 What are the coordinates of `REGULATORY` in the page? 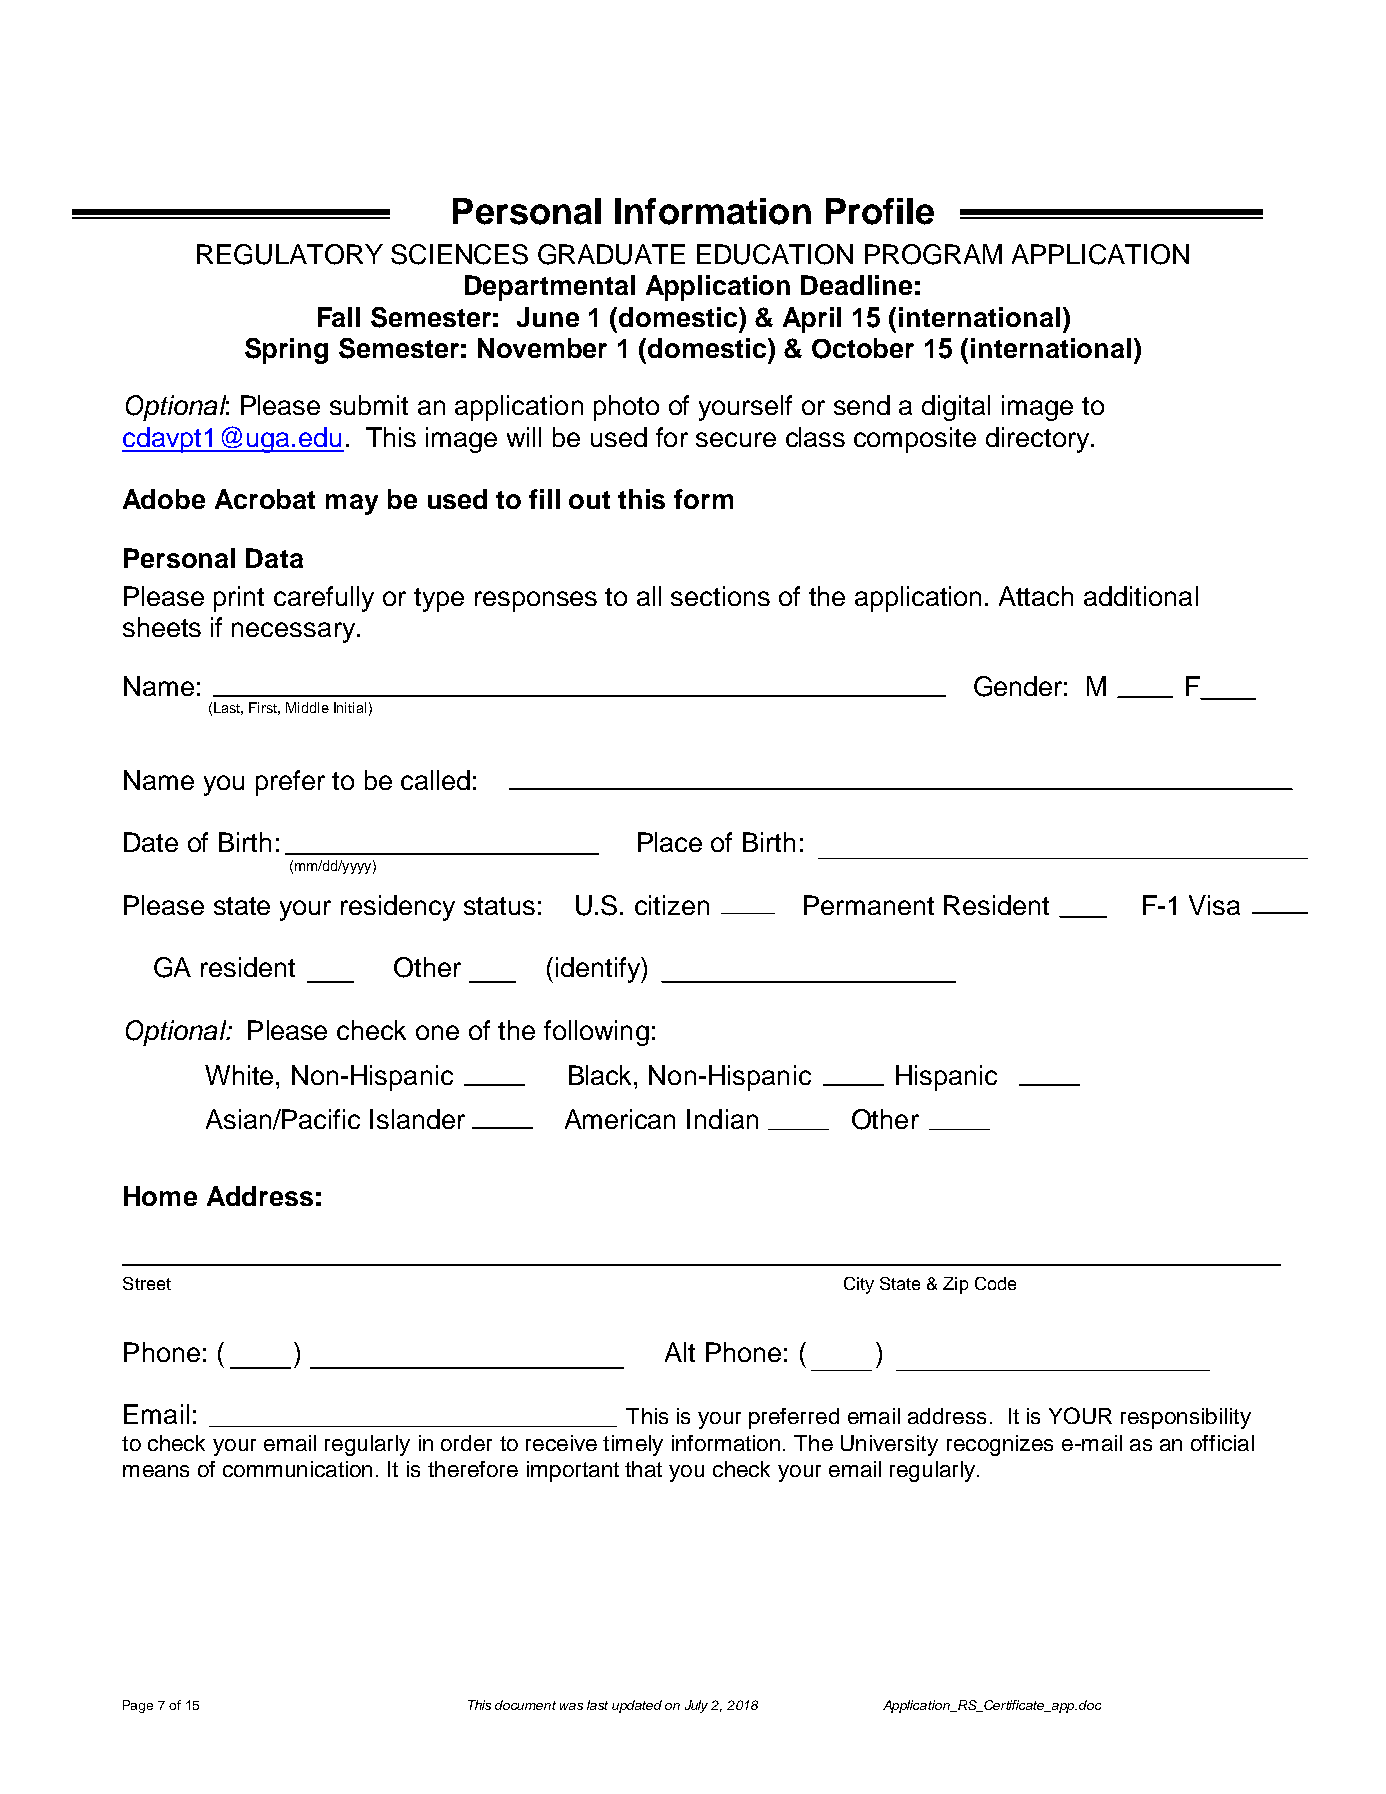 It's located at (290, 254).
